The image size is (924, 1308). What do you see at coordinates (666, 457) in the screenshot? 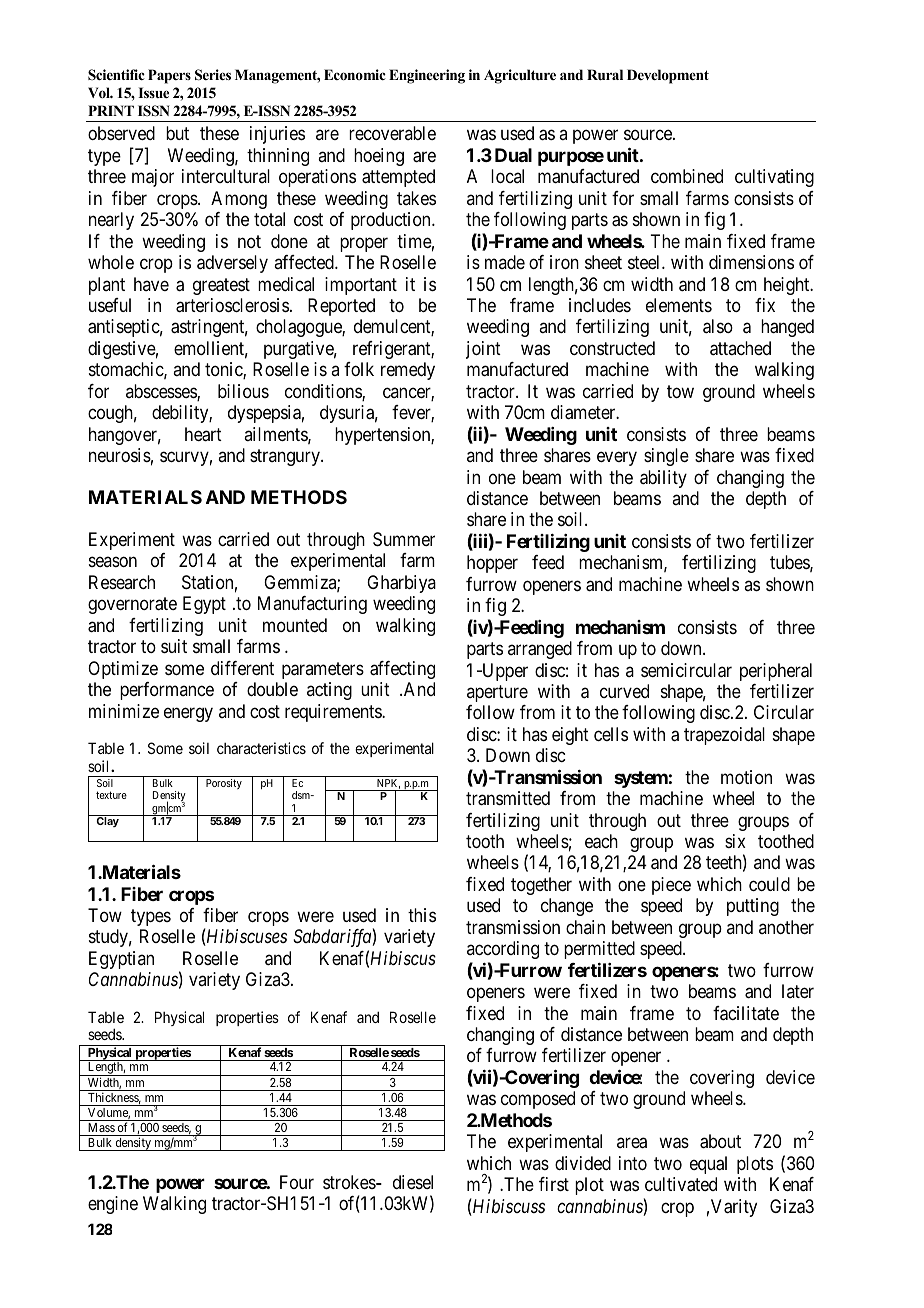
I see `single` at bounding box center [666, 457].
